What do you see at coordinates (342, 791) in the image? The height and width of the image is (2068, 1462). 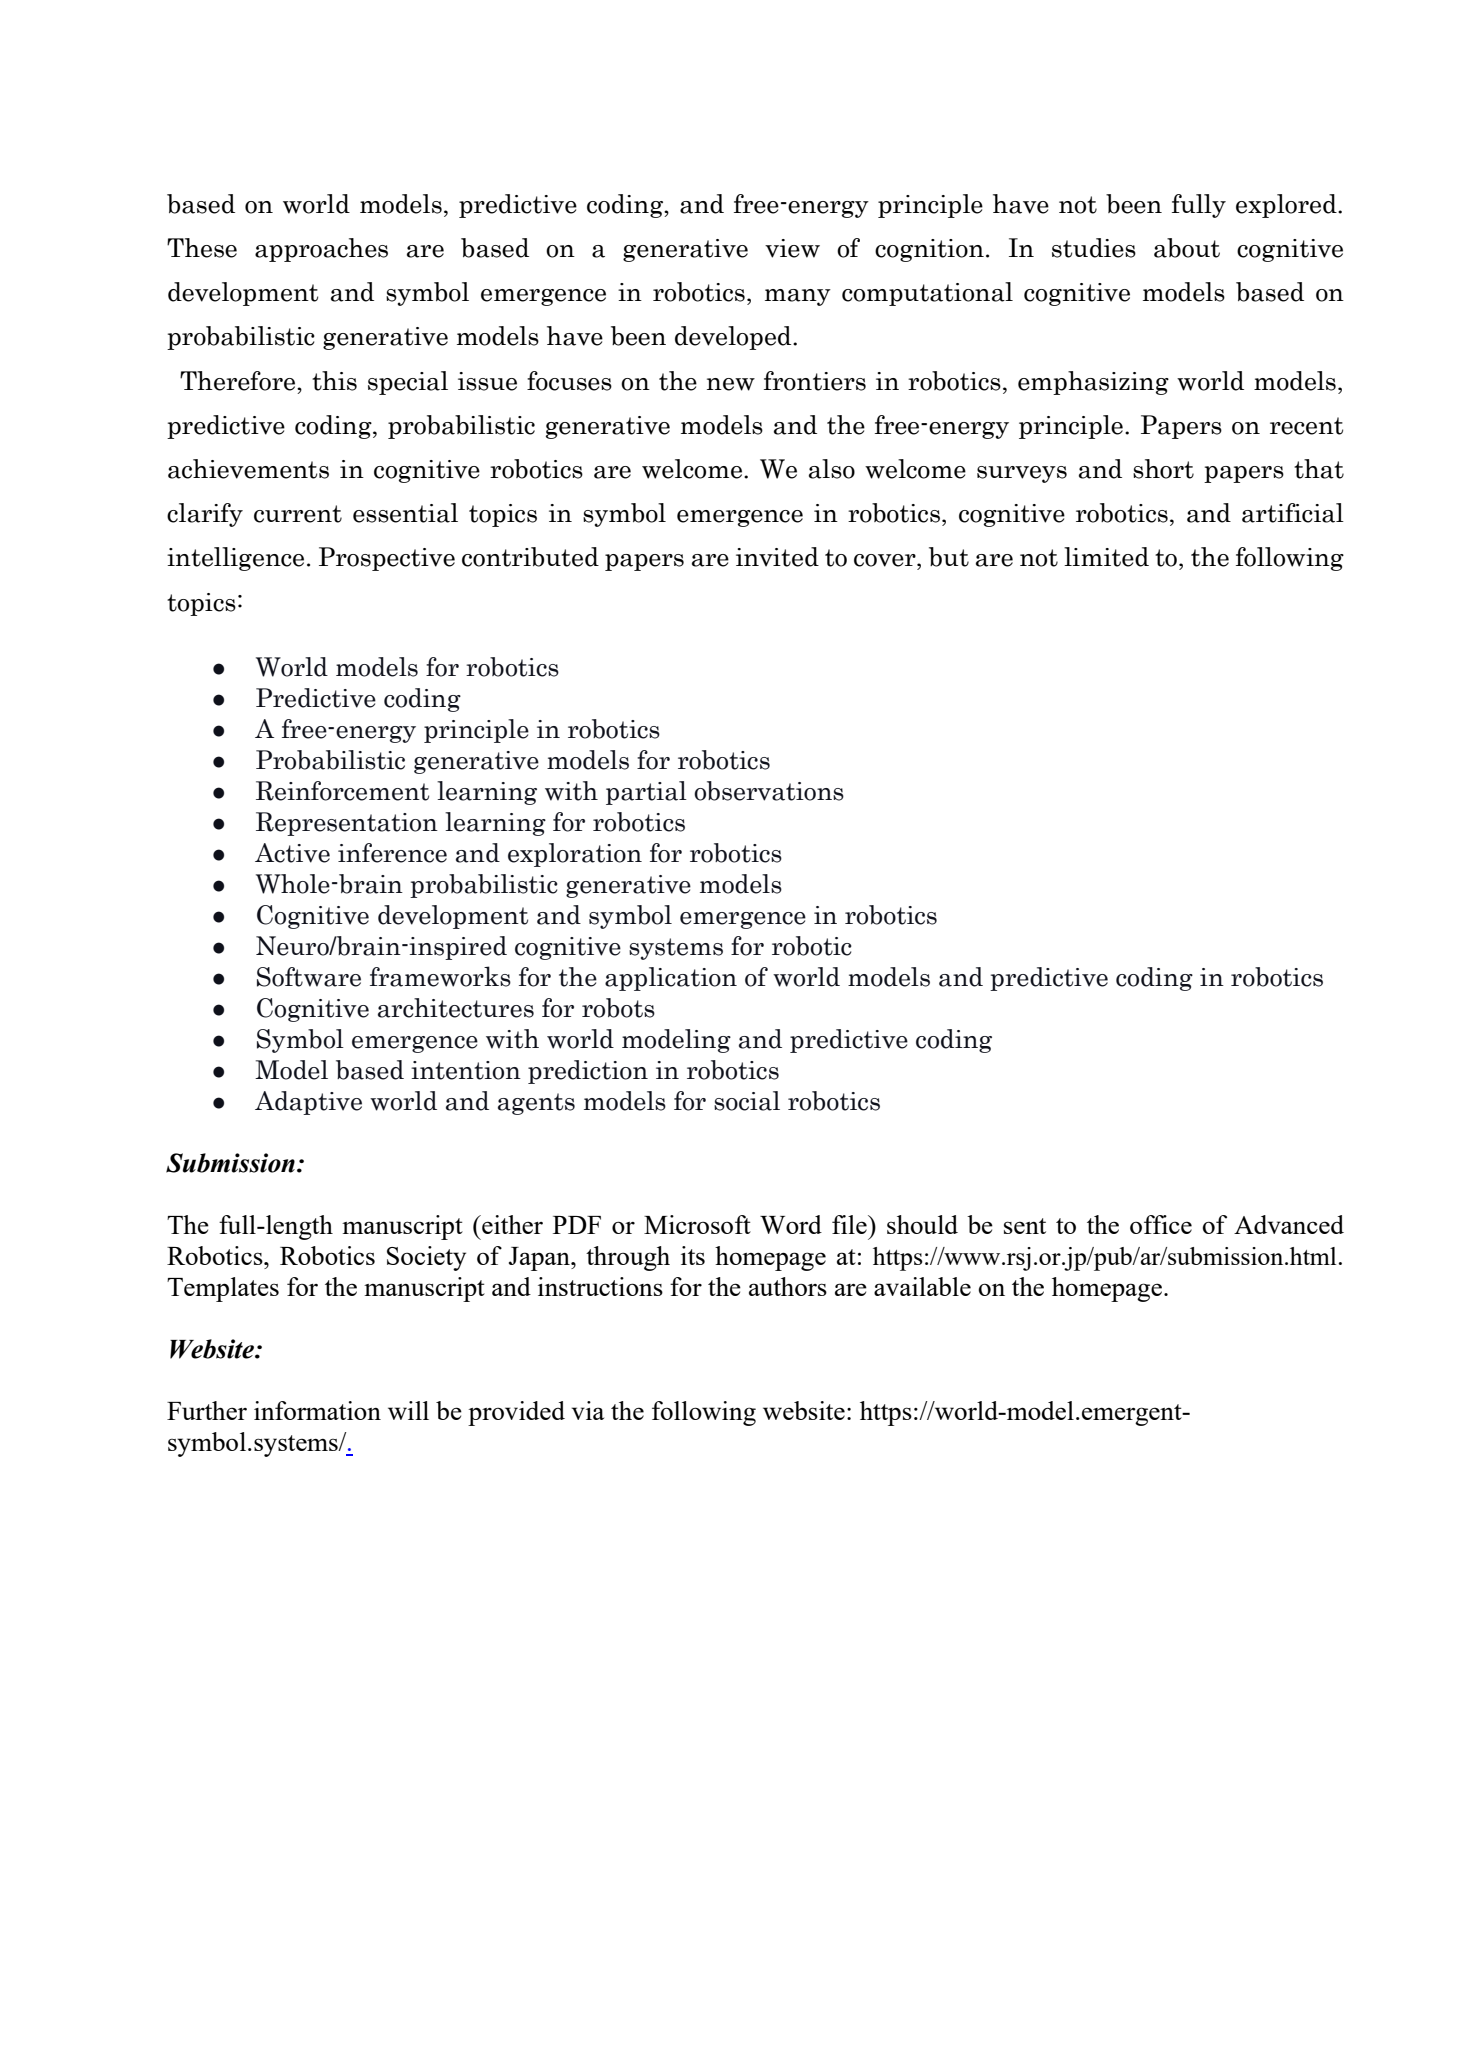 I see `Reinforcement` at bounding box center [342, 791].
